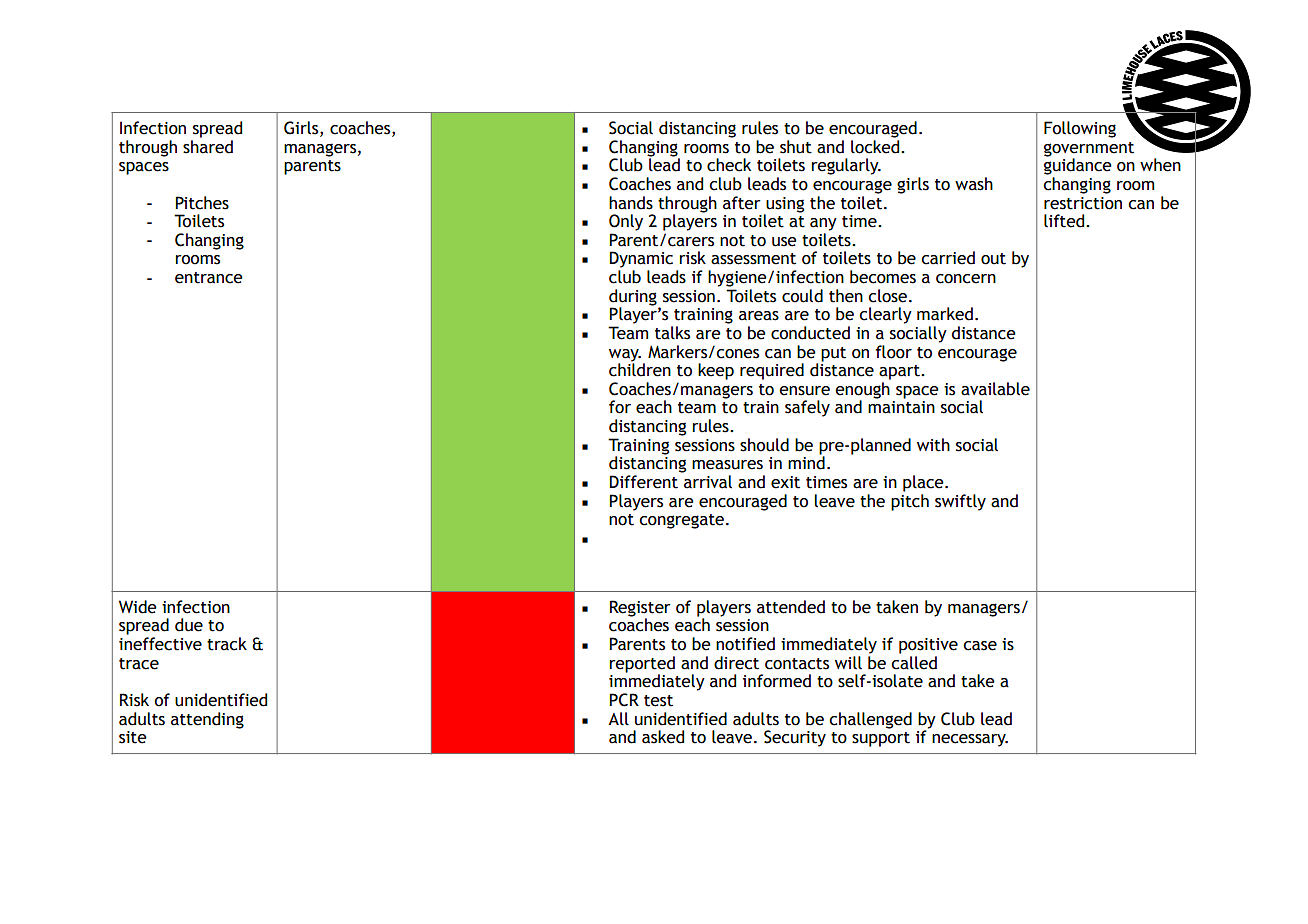  Describe the element at coordinates (208, 147) in the page. I see `shared` at that location.
